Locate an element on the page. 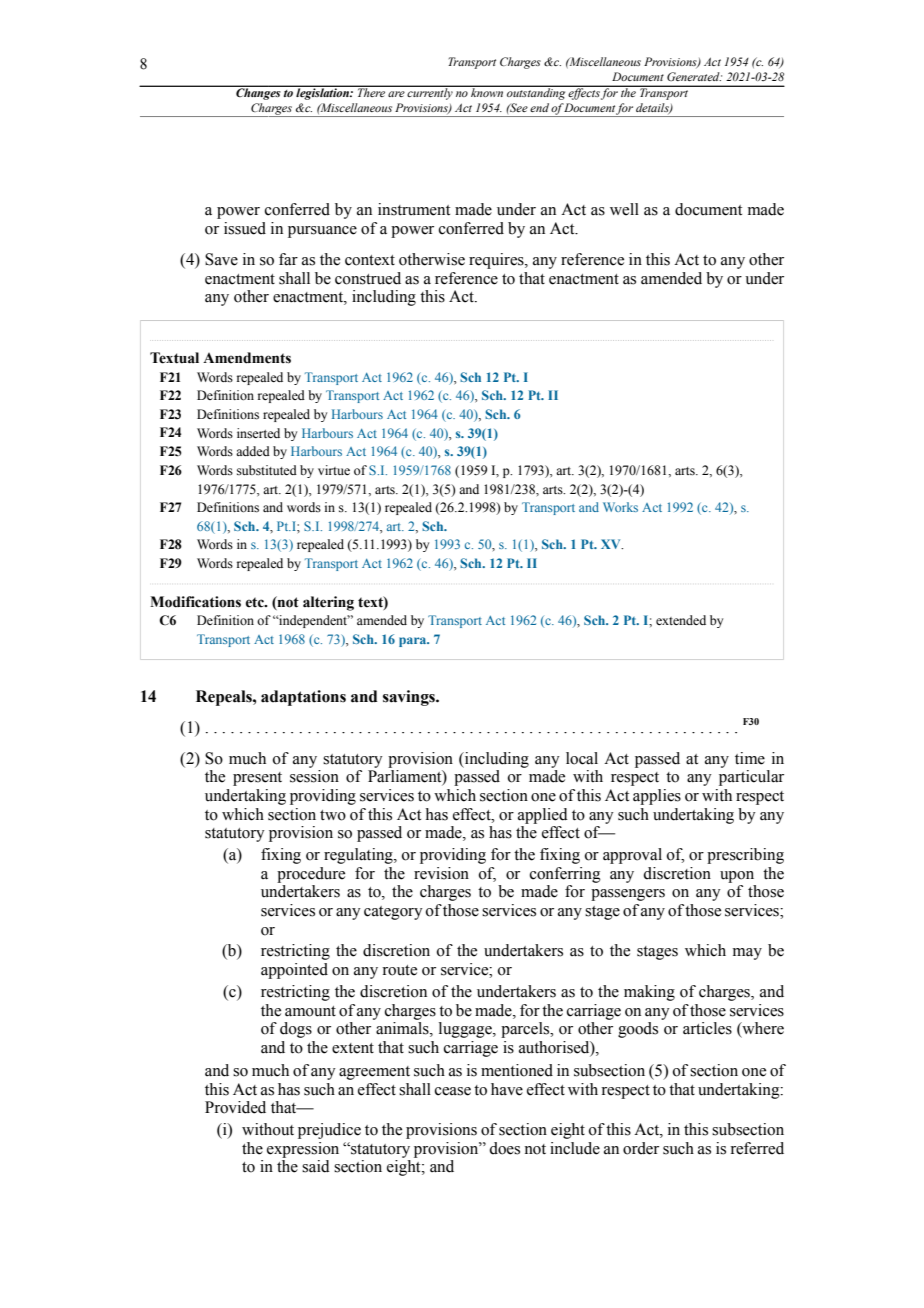 The height and width of the image is (1308, 924). Generated is located at coordinates (694, 76).
